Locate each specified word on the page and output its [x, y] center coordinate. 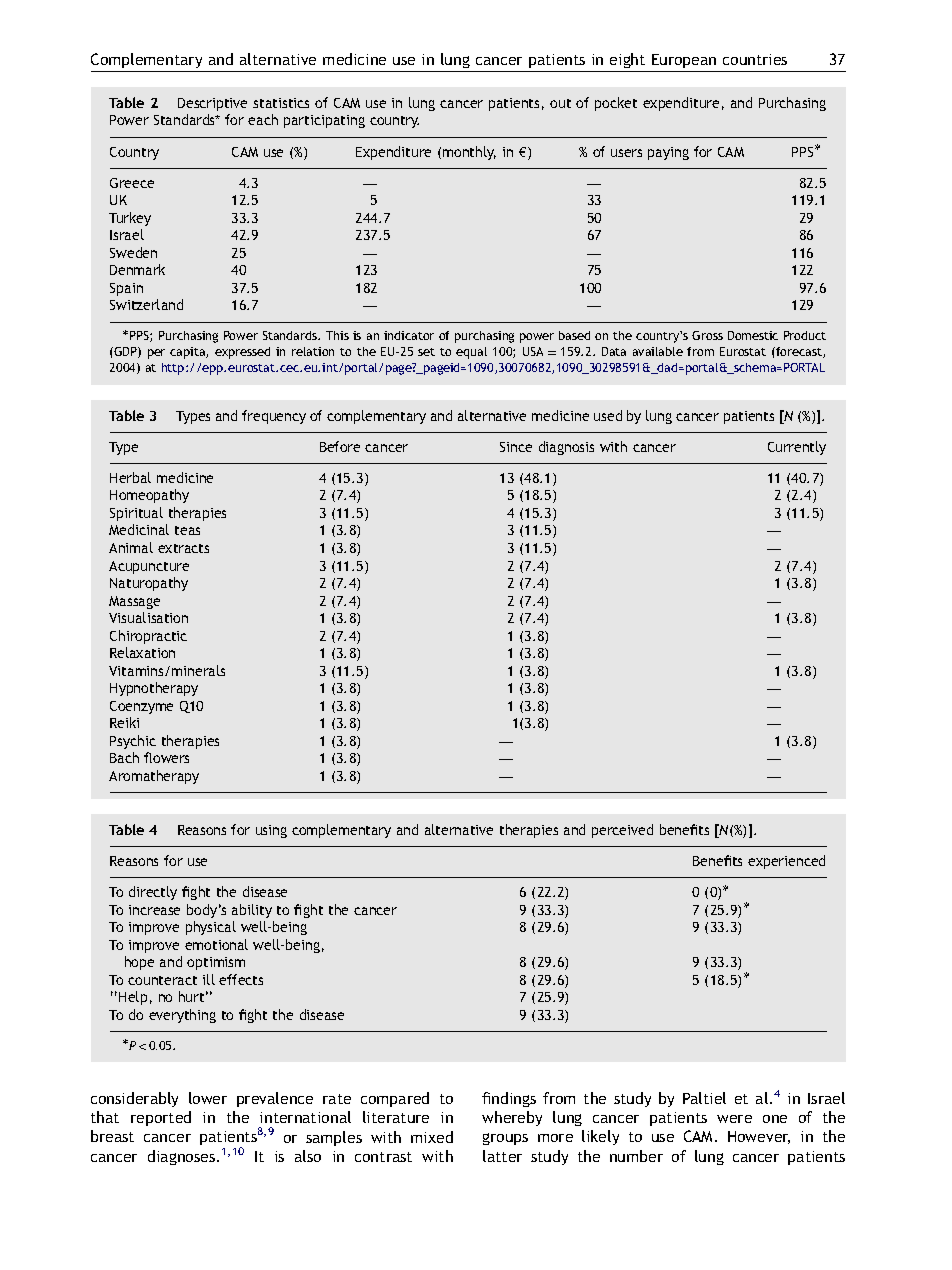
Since [516, 447]
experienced [786, 862]
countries [755, 59]
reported [161, 1118]
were [734, 1119]
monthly [469, 153]
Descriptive [212, 104]
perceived [622, 831]
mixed [432, 1137]
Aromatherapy [154, 777]
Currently [797, 448]
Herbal [130, 477]
